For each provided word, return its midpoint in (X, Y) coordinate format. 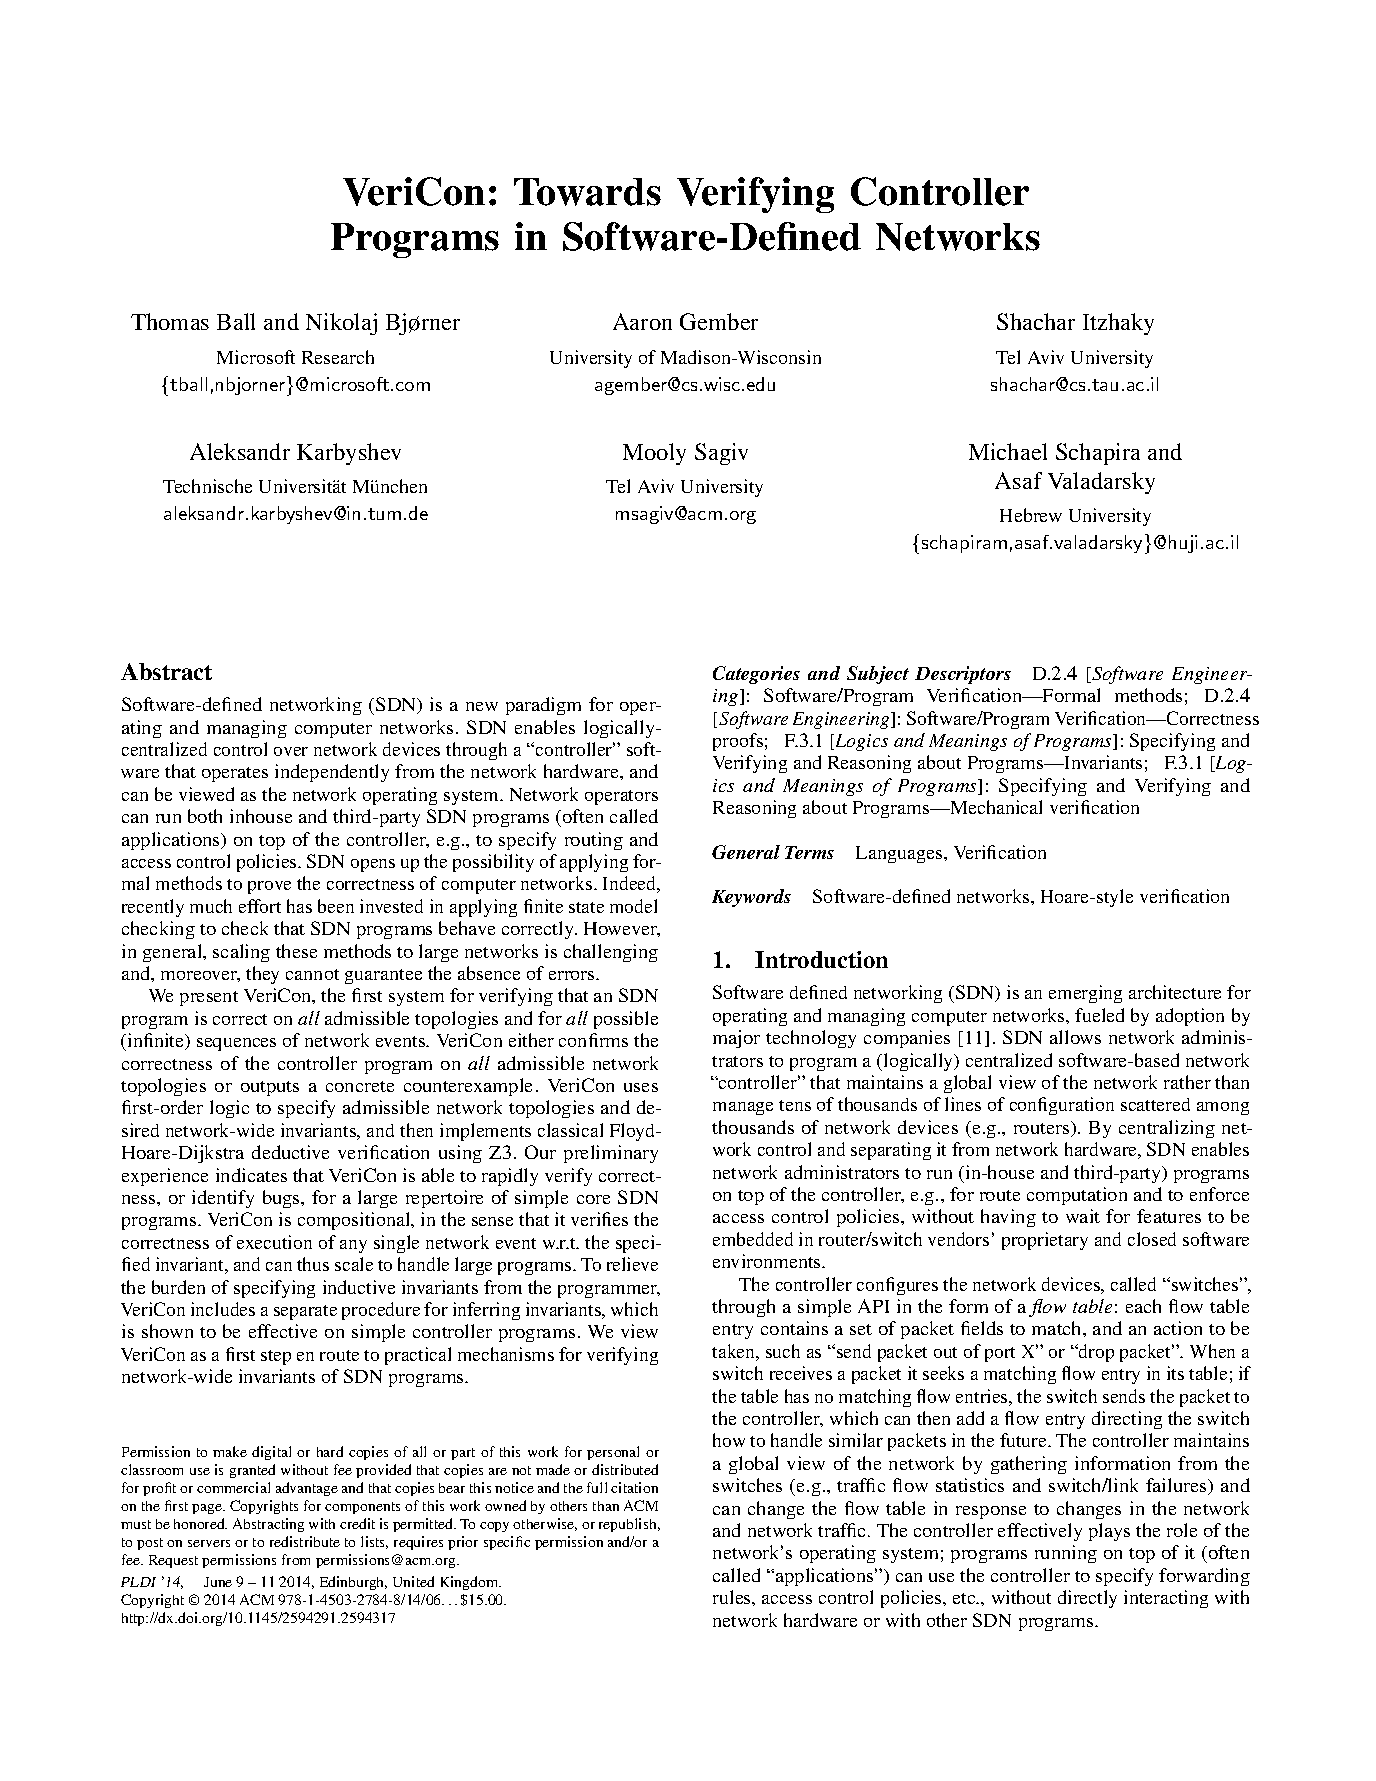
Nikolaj (341, 324)
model (633, 906)
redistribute (305, 1541)
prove (269, 887)
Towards (587, 192)
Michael (1008, 451)
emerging (1085, 994)
